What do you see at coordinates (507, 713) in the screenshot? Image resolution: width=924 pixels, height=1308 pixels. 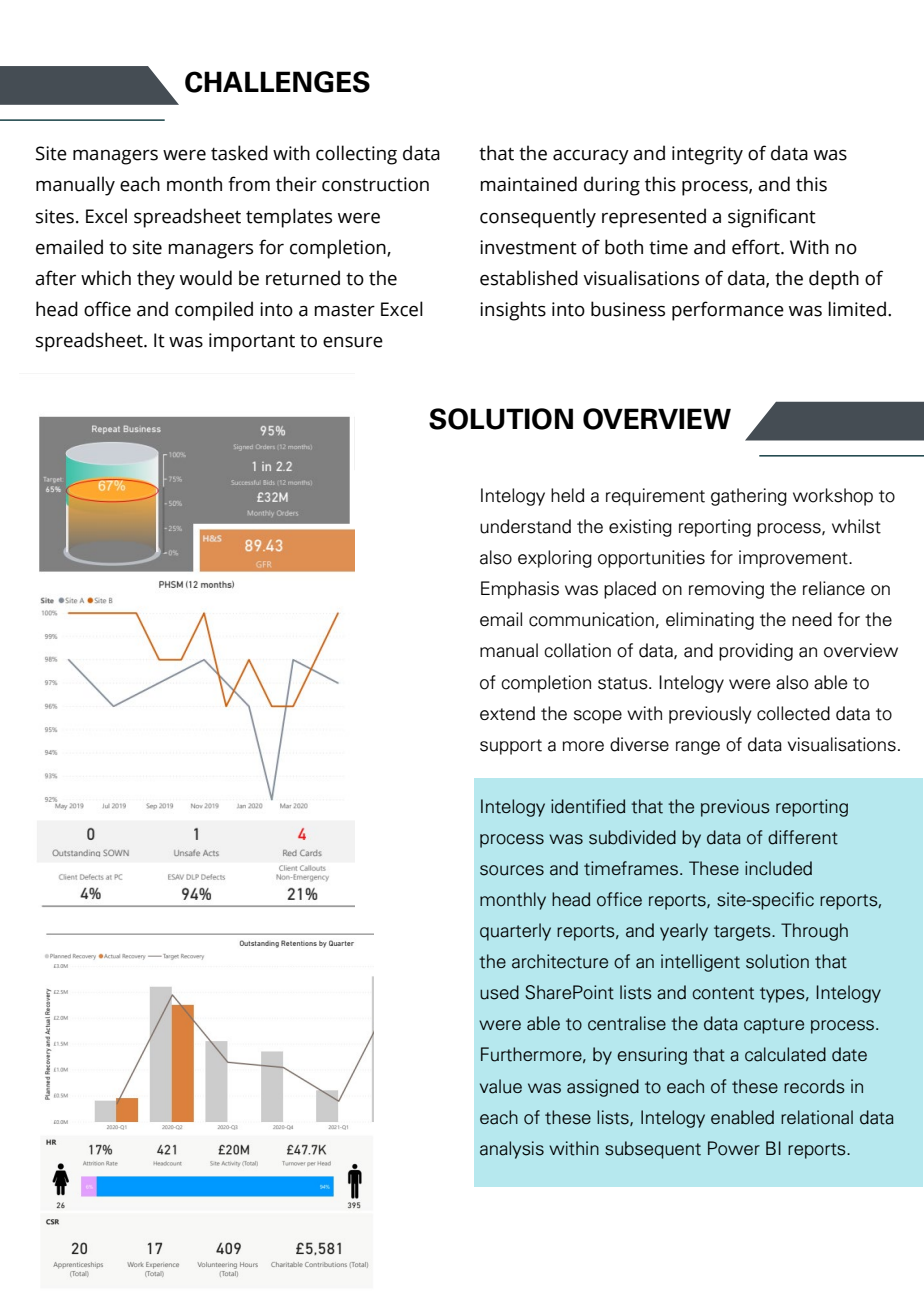 I see `extend` at bounding box center [507, 713].
